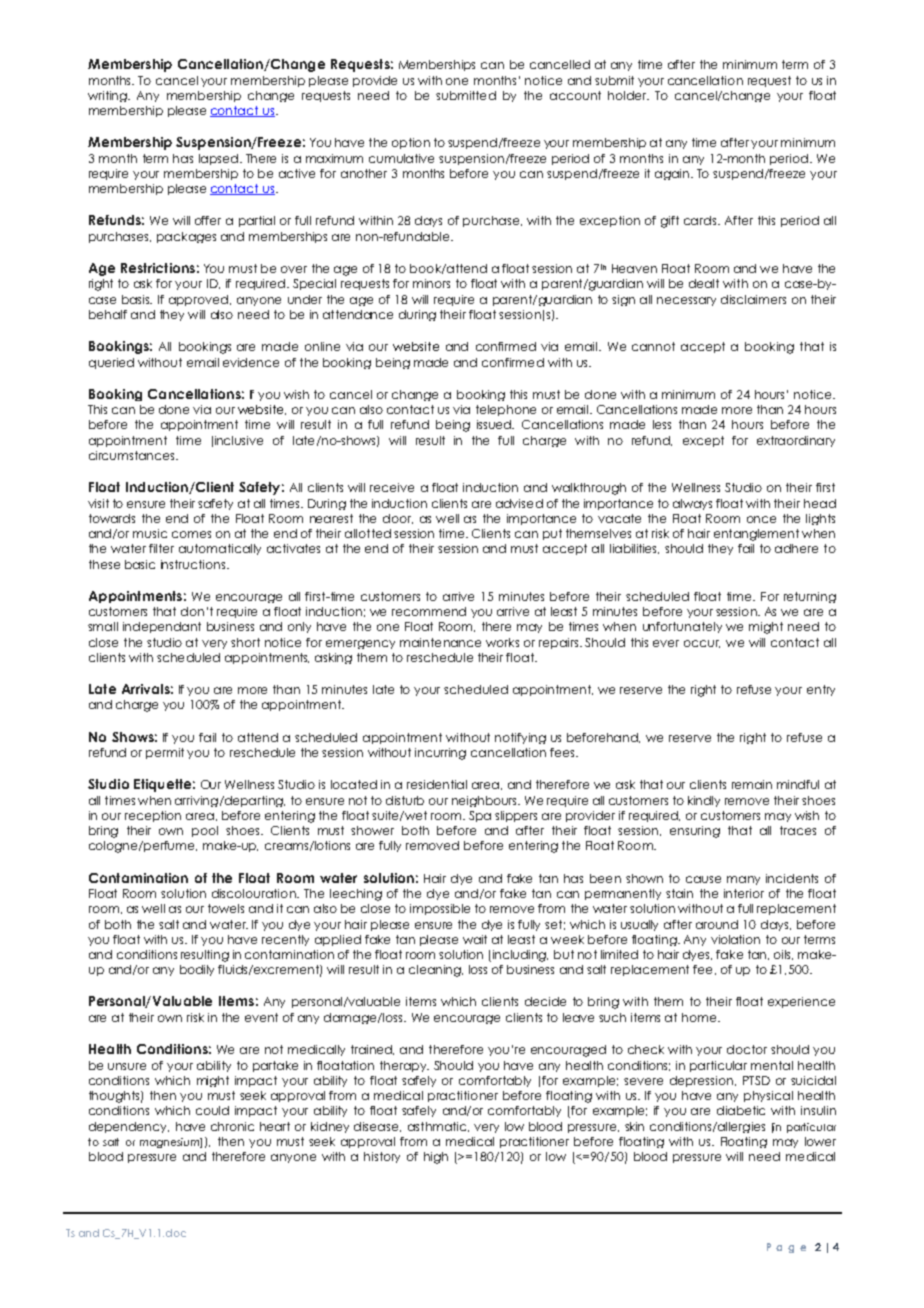 The height and width of the screenshot is (1308, 924). Describe the element at coordinates (653, 346) in the screenshot. I see `cannot` at that location.
